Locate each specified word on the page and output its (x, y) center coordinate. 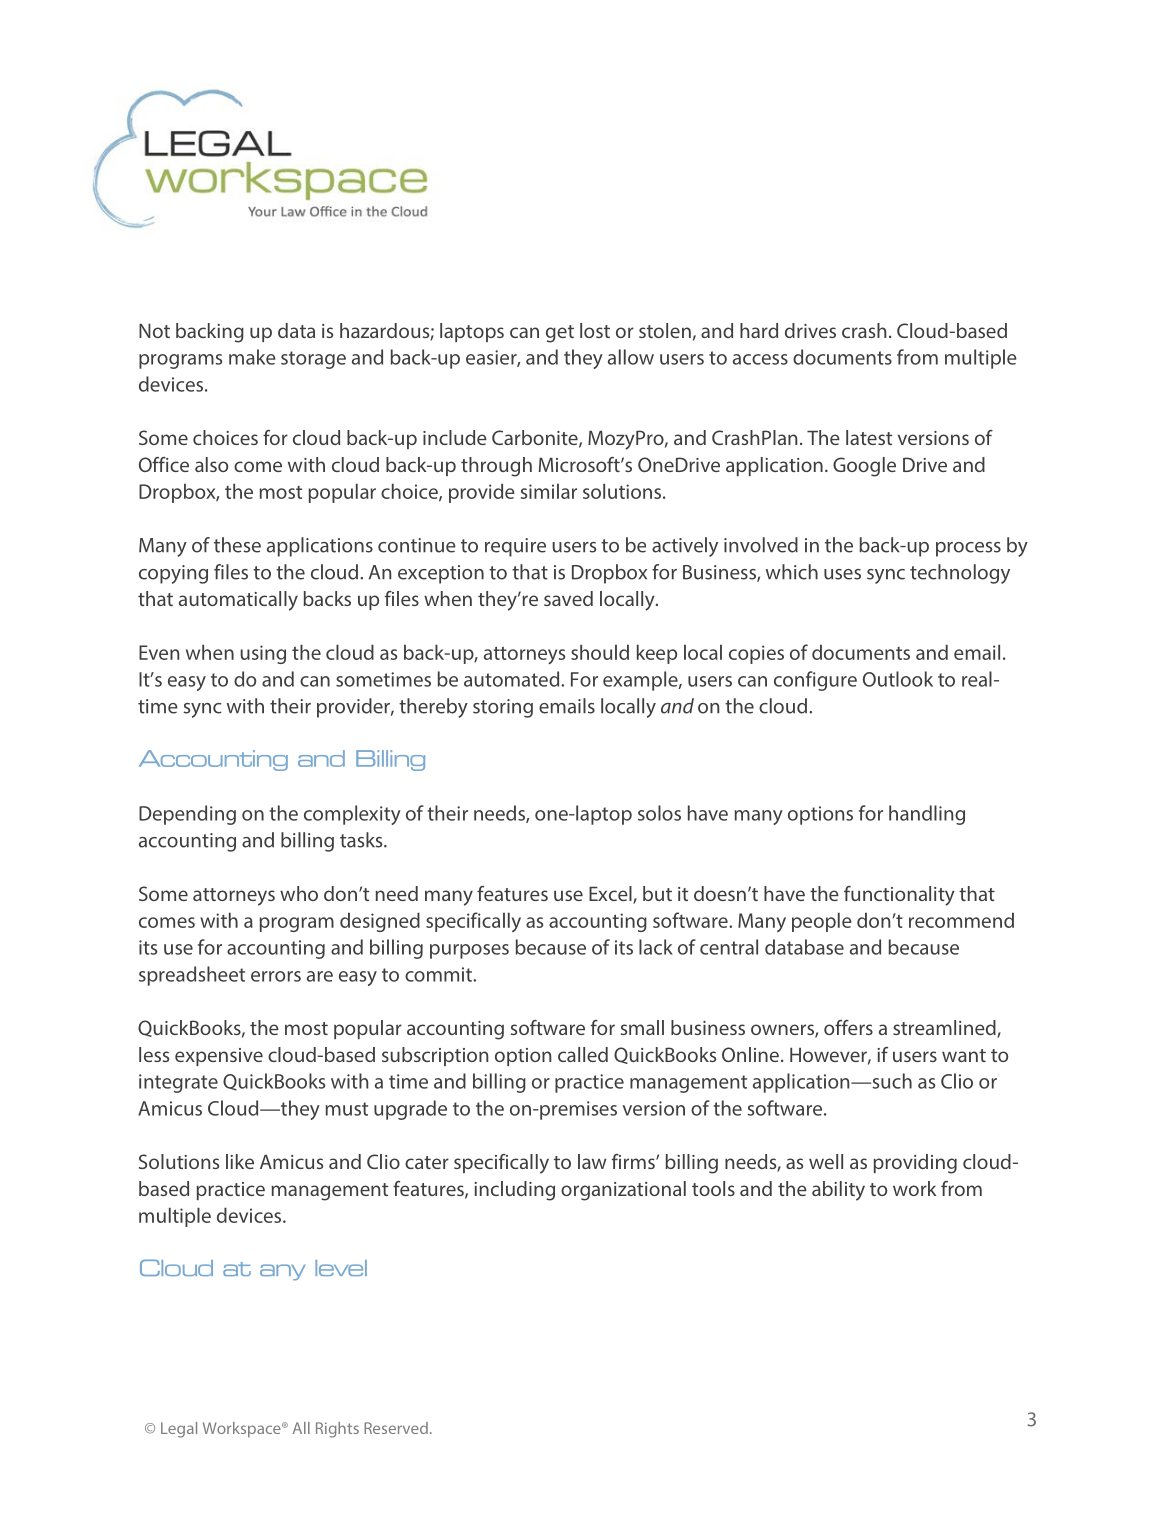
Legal (179, 1430)
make (252, 357)
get (560, 334)
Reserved (396, 1428)
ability (838, 1191)
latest (869, 437)
